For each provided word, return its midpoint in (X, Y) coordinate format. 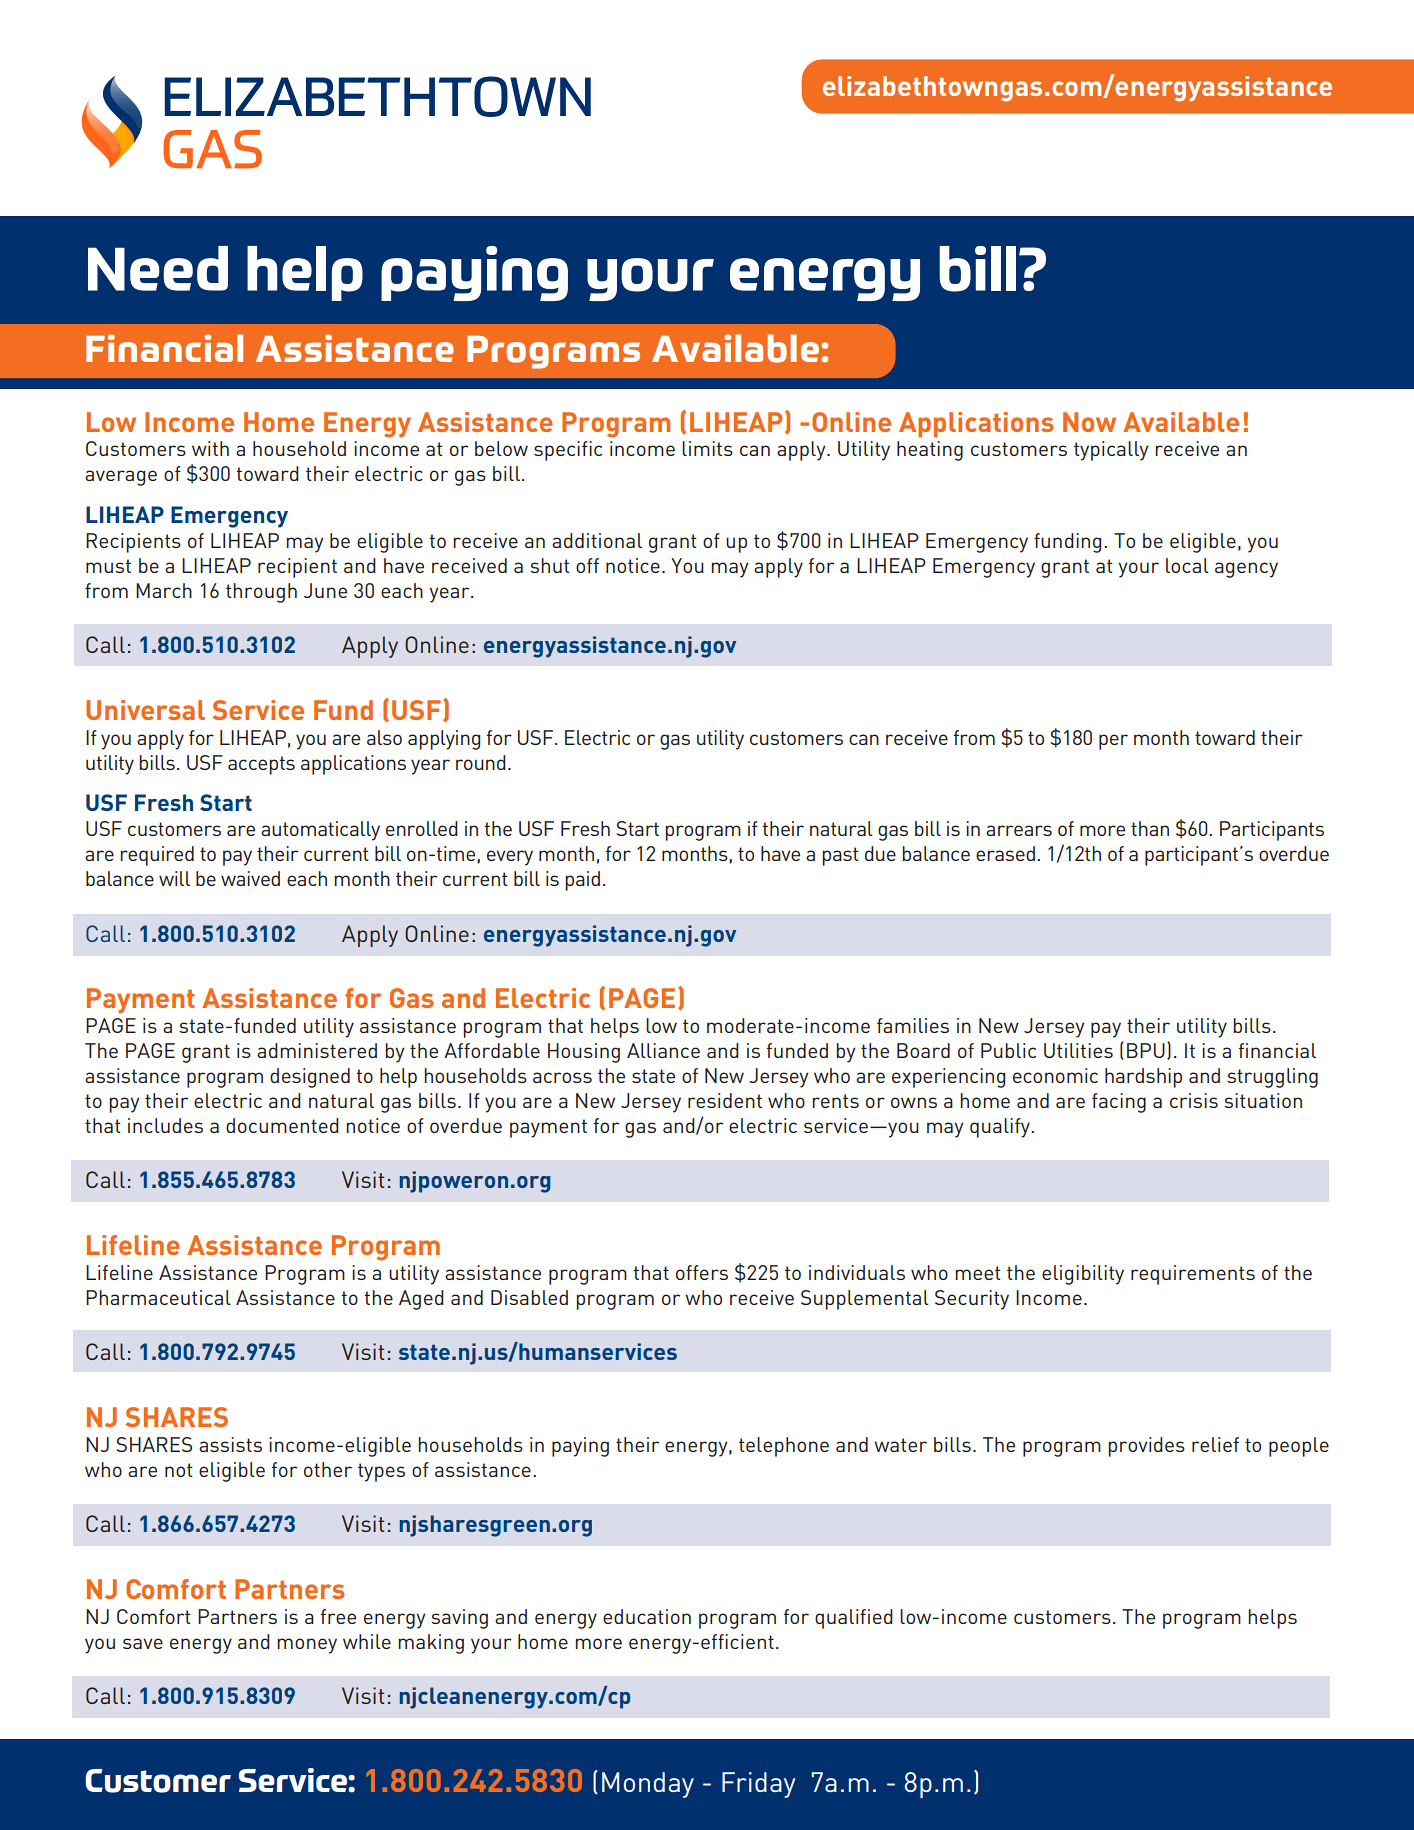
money (307, 1646)
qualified (854, 1619)
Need (158, 268)
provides (1146, 1447)
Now (1089, 422)
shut (550, 565)
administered (317, 1050)
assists (230, 1444)
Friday (759, 1785)
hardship (1143, 1078)
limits (707, 448)
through (261, 593)
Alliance (663, 1050)
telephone (784, 1447)
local (1187, 565)
